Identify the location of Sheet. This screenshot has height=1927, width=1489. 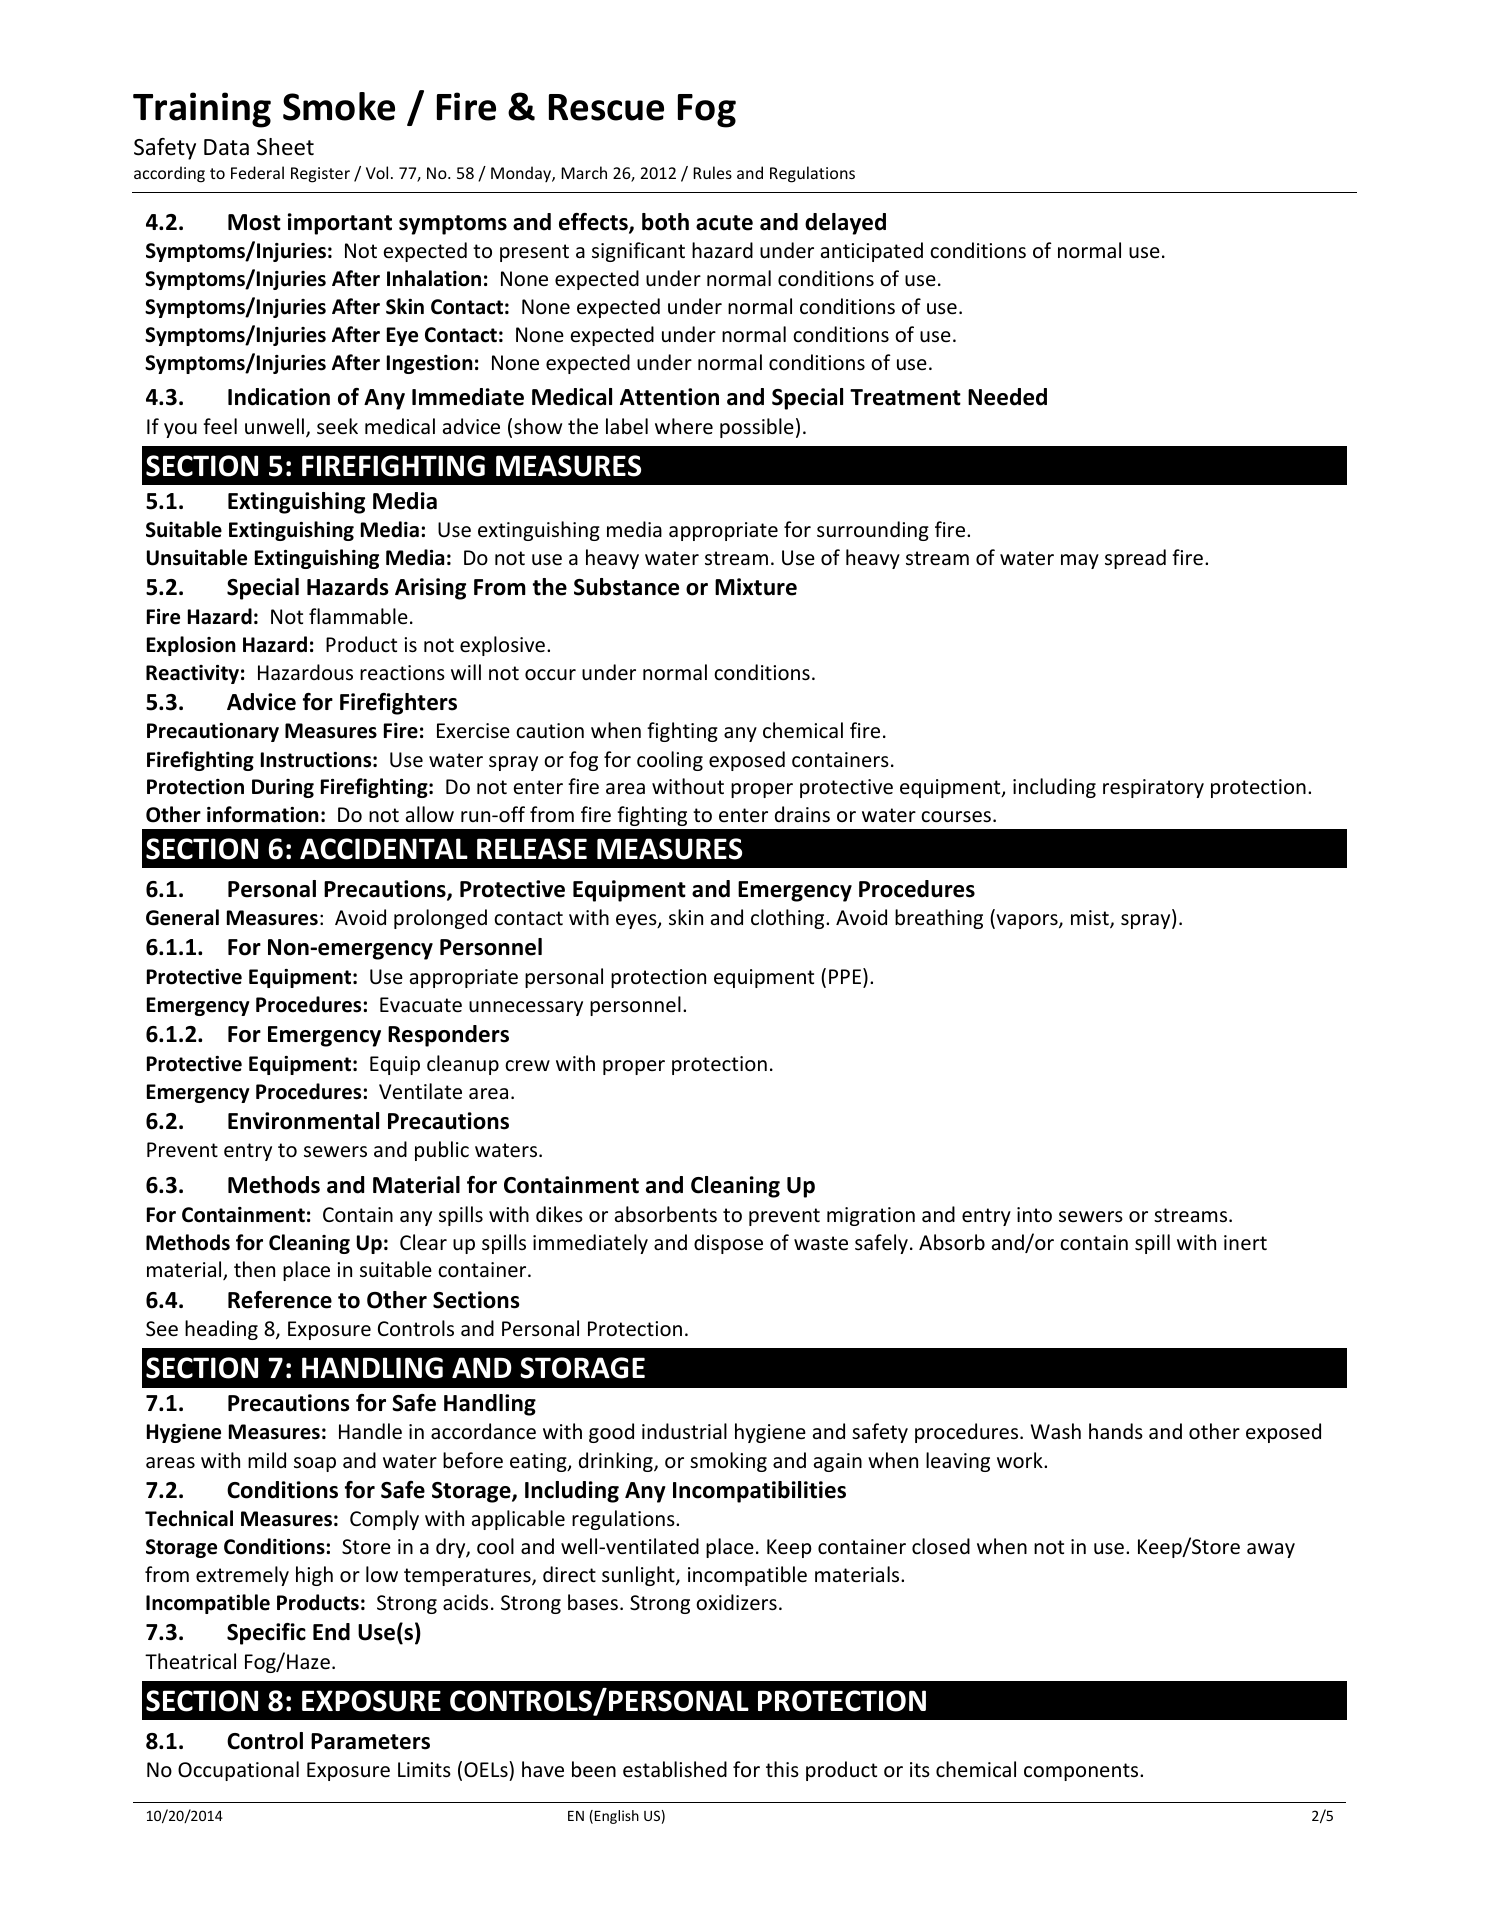
(285, 147).
